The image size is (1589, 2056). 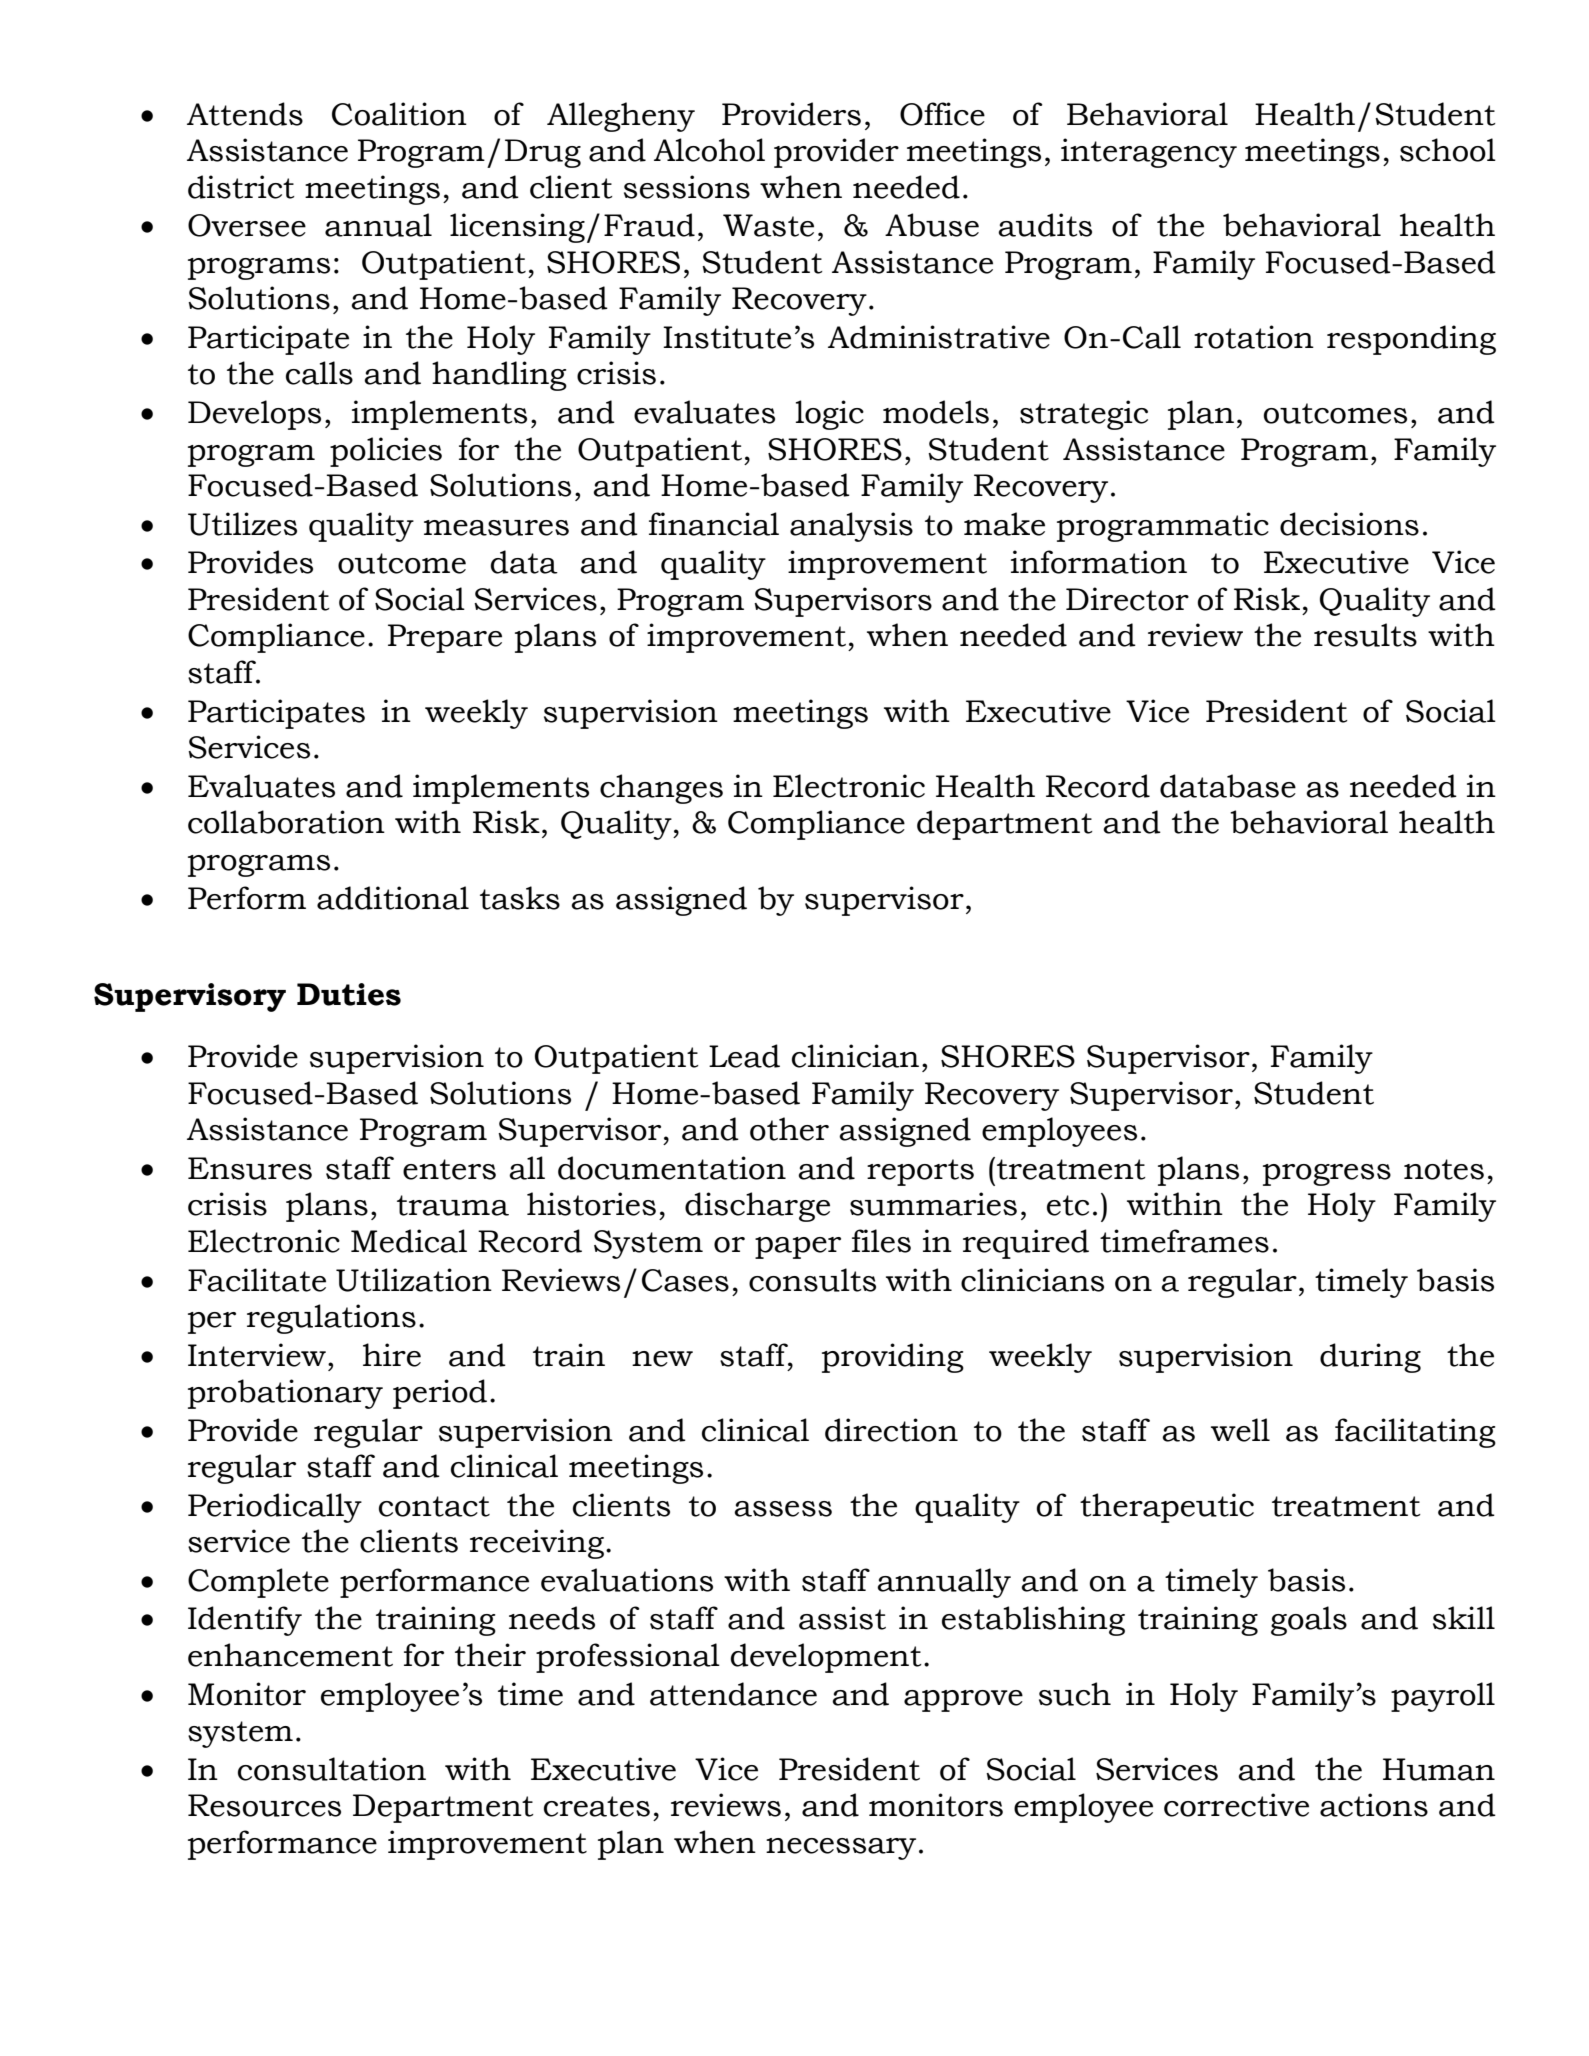 I want to click on actions, so click(x=1374, y=1805).
